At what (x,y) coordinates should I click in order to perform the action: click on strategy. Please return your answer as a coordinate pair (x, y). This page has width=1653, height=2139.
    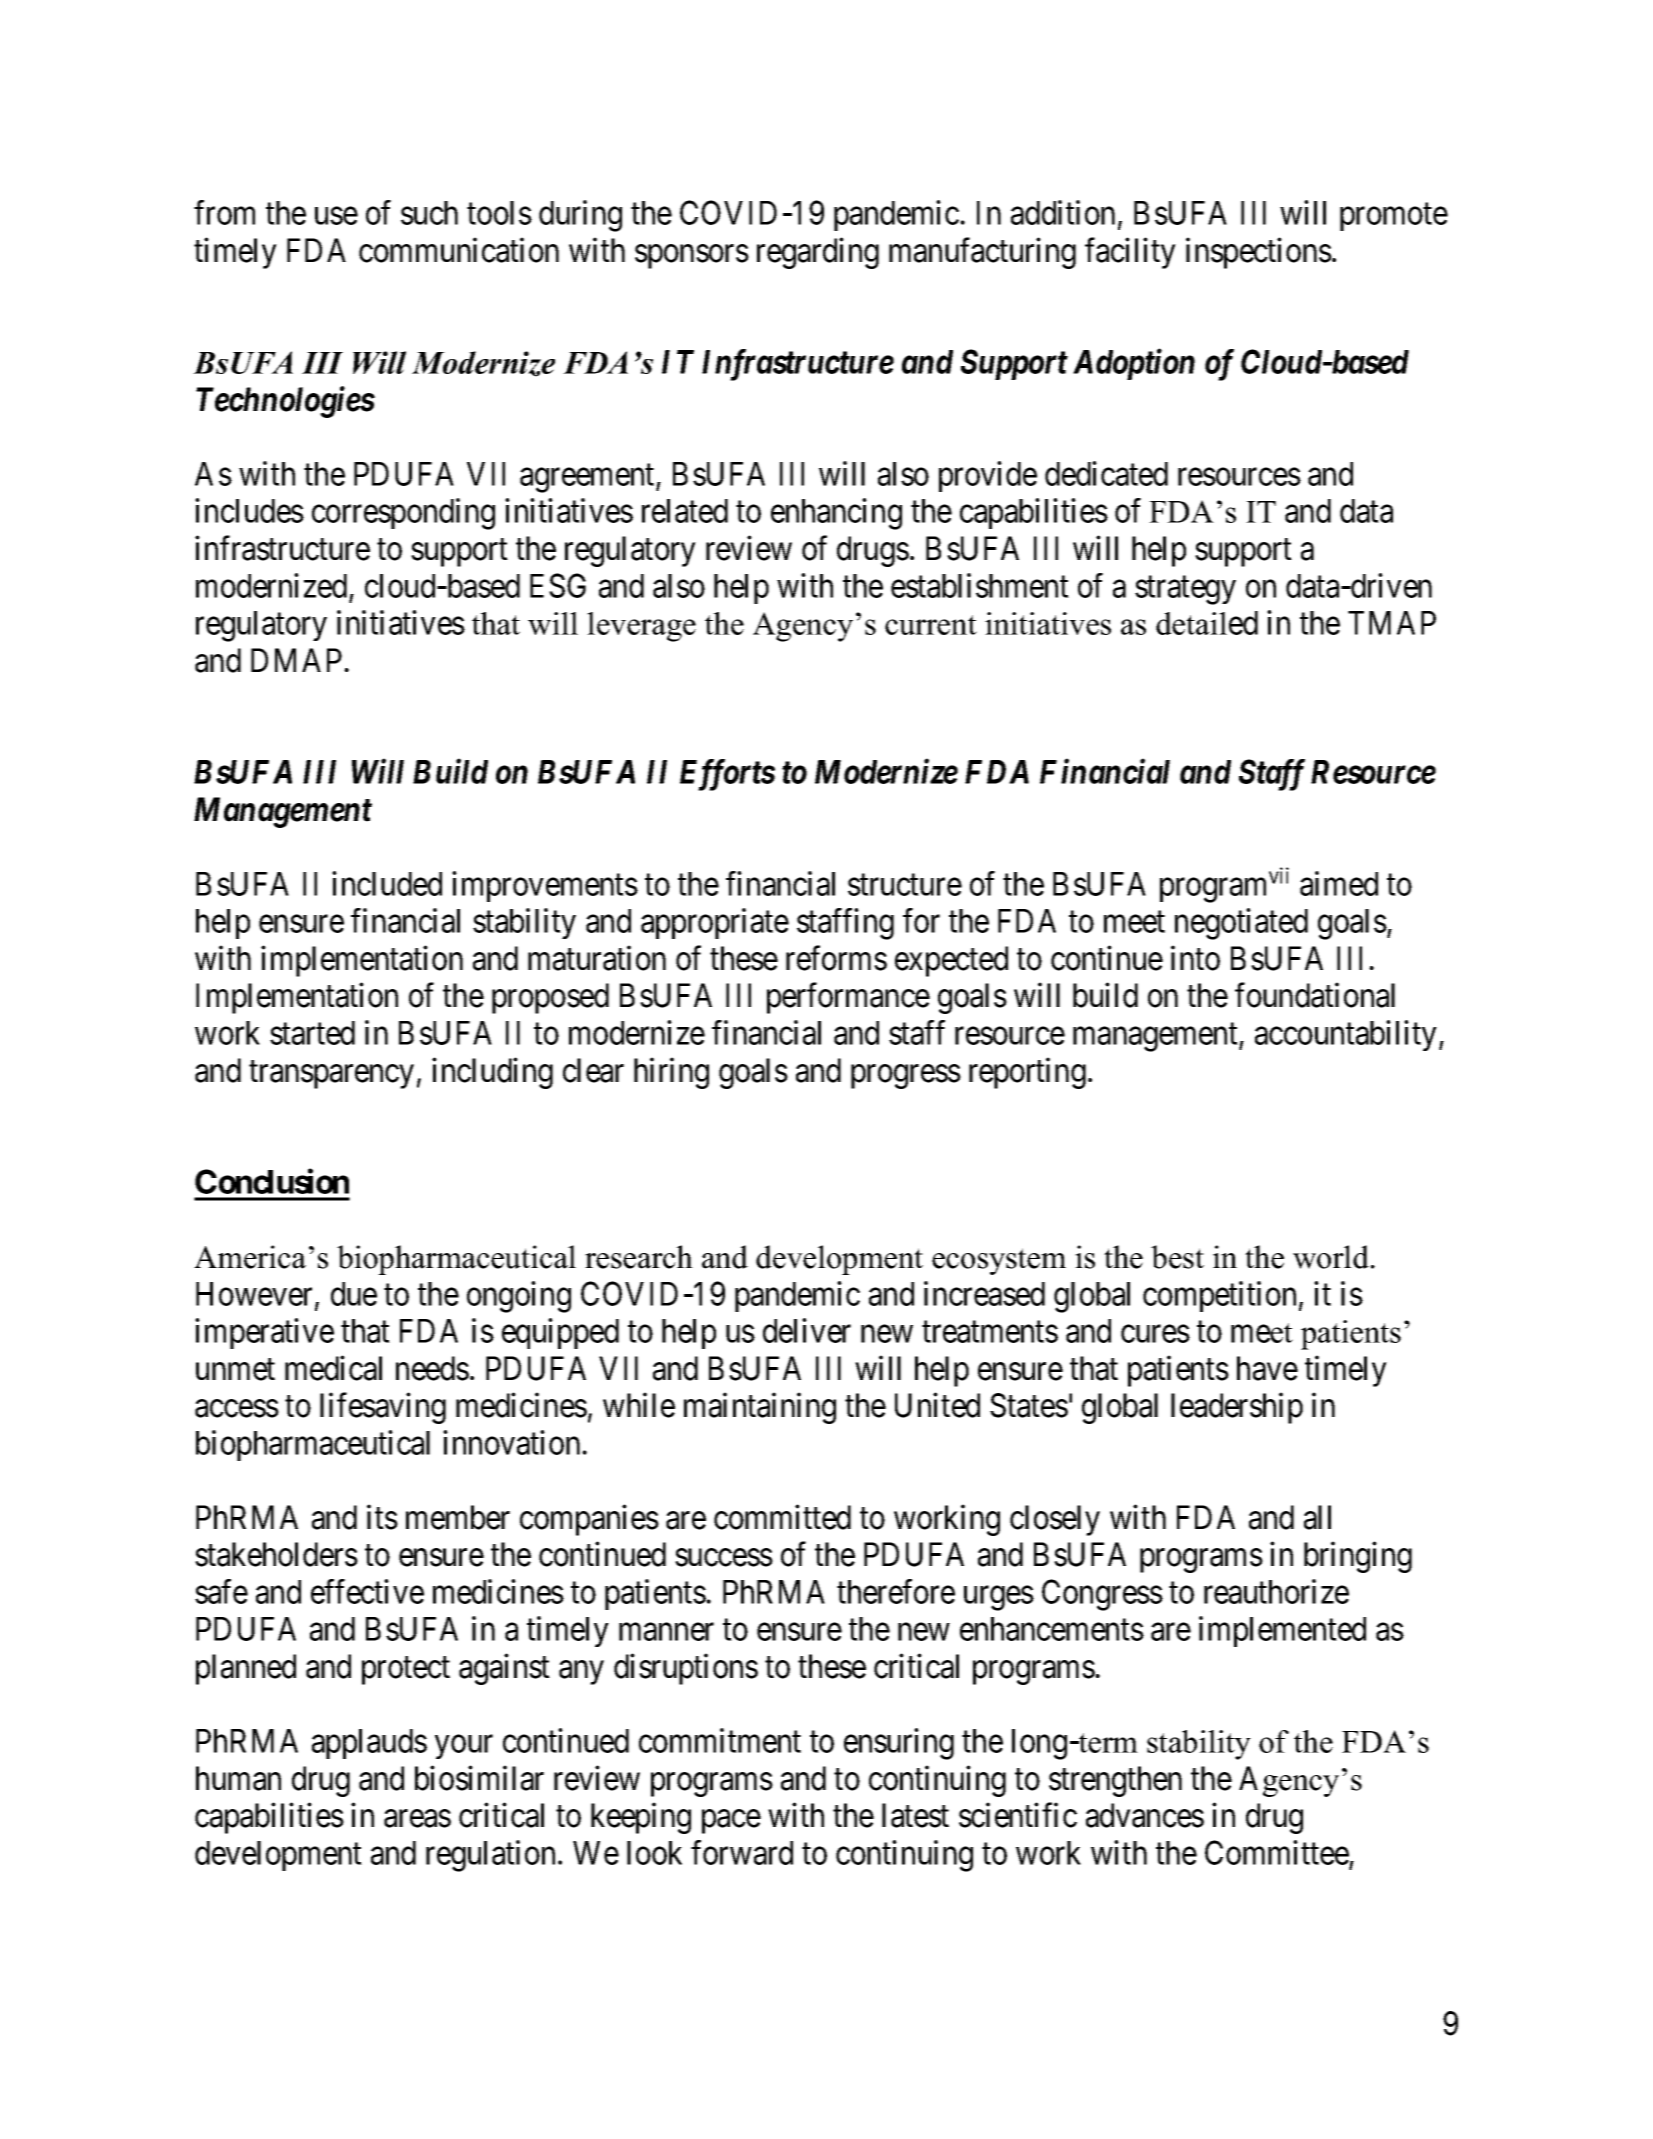
    Looking at the image, I should click on (1185, 590).
